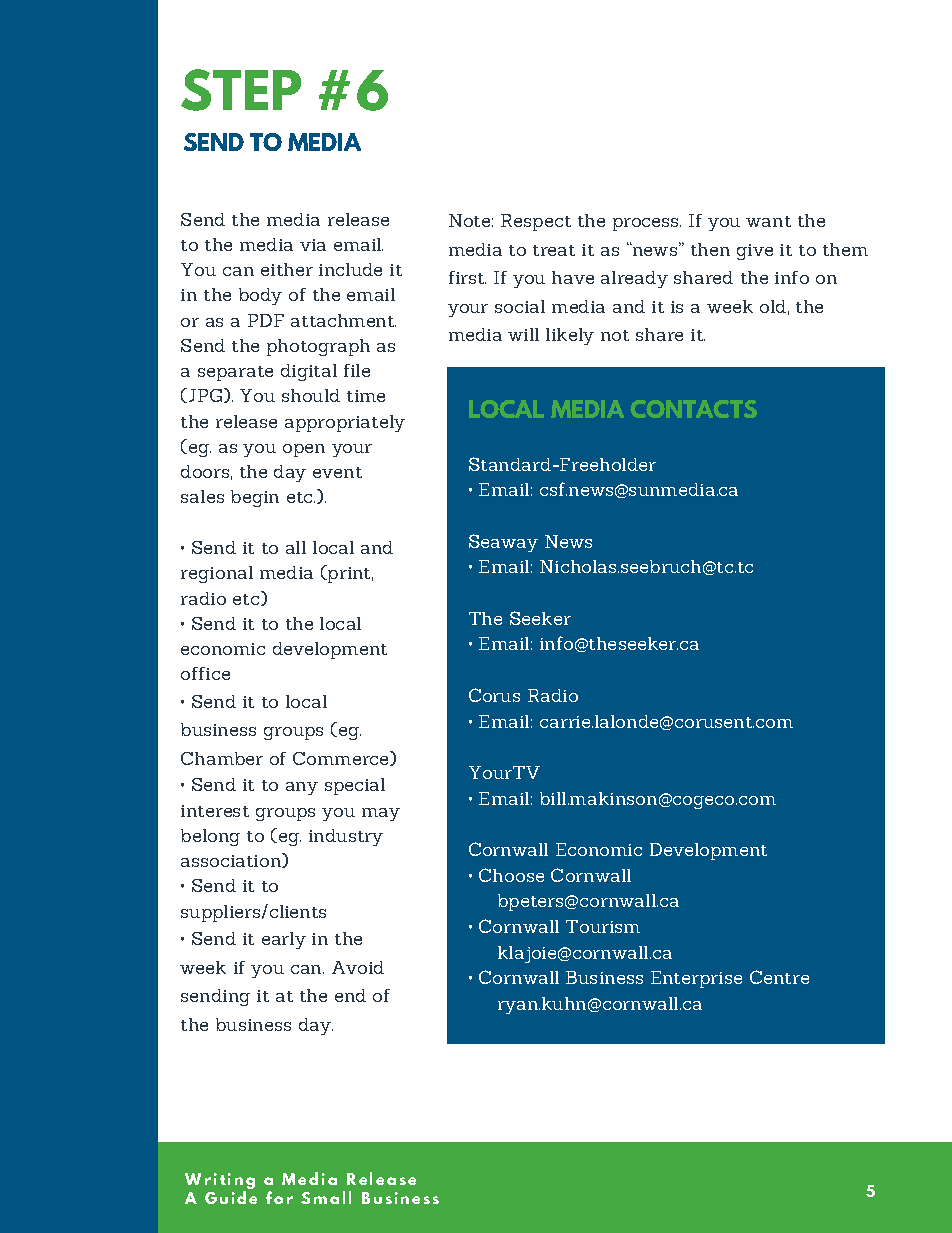  What do you see at coordinates (241, 90) in the image?
I see `STEP` at bounding box center [241, 90].
